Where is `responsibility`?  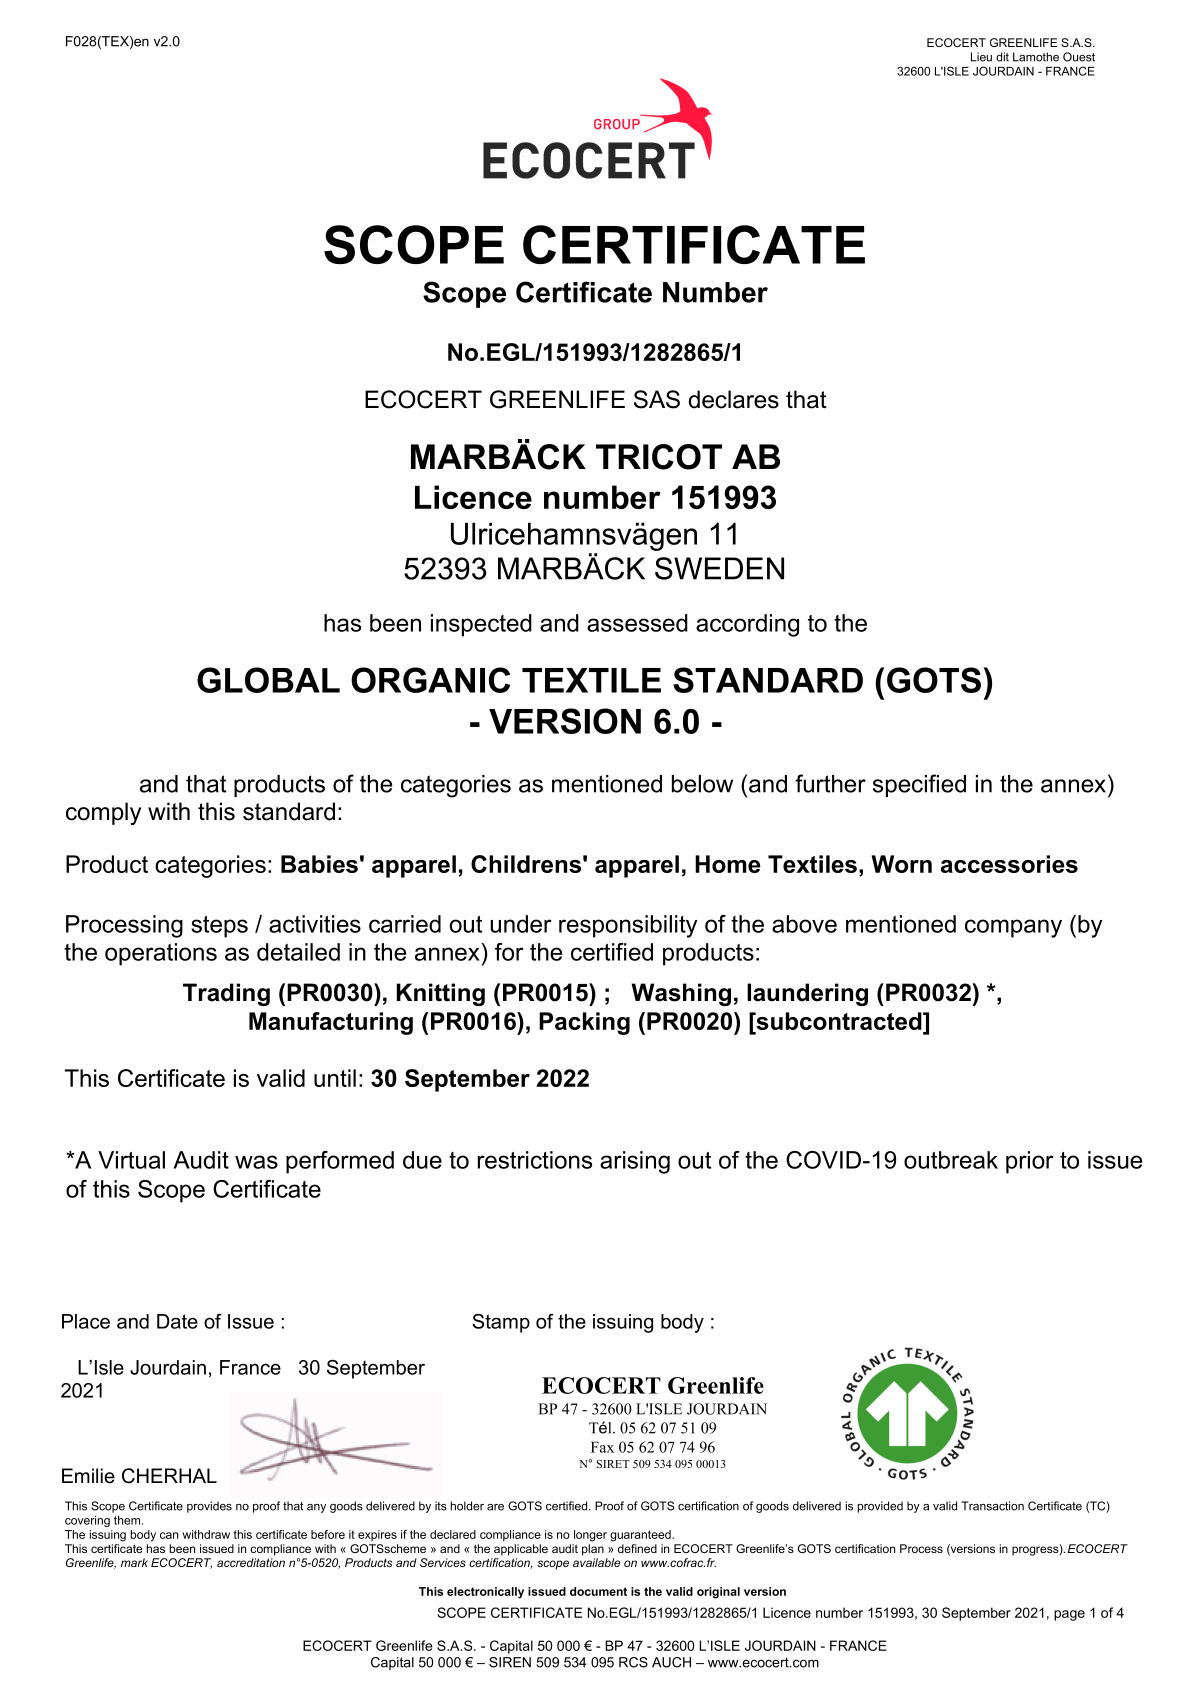 responsibility is located at coordinates (628, 926).
